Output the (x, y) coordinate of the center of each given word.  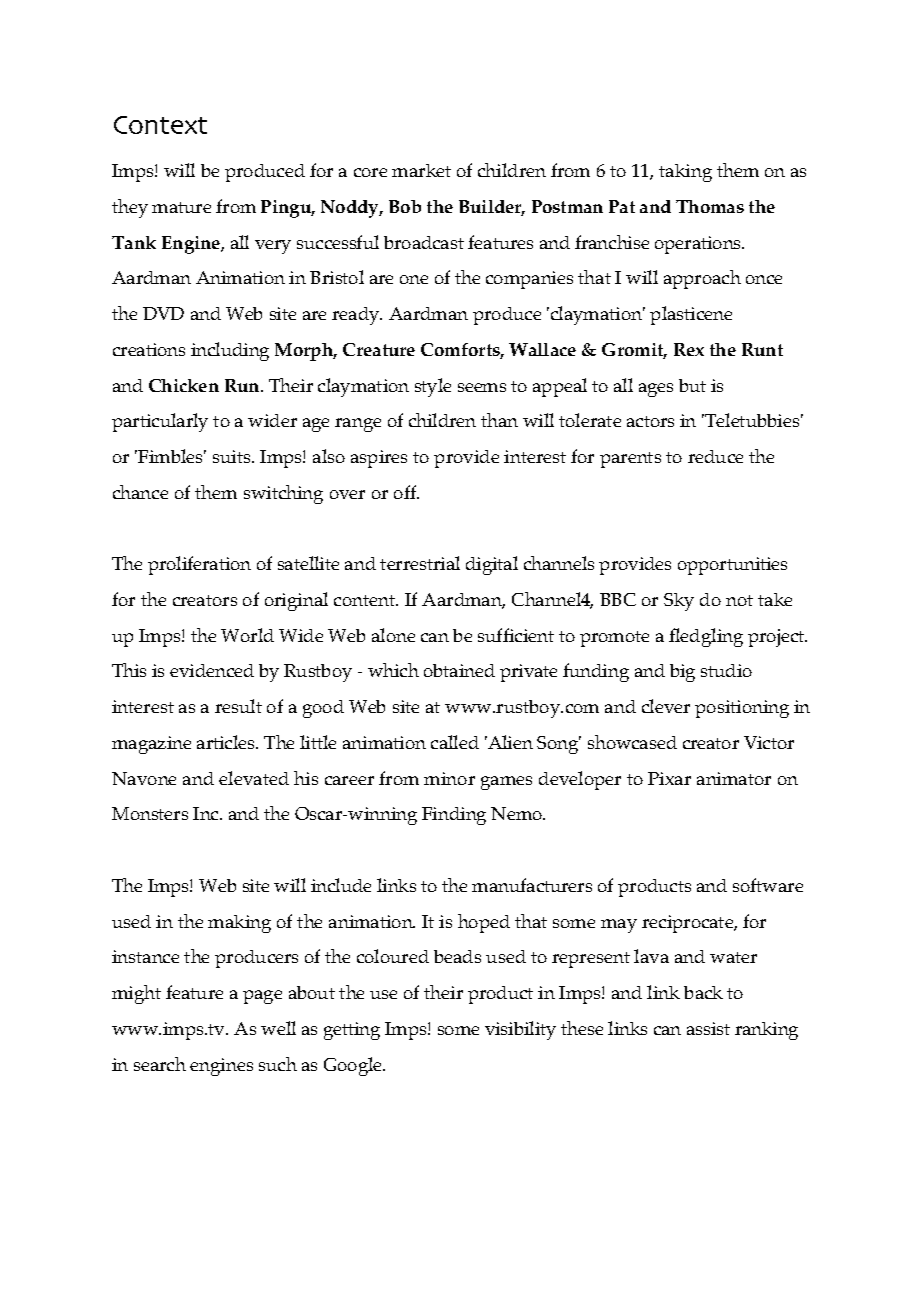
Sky (679, 602)
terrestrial (420, 563)
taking (685, 173)
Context (160, 125)
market (421, 170)
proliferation (199, 565)
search (160, 1064)
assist (708, 1028)
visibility (520, 1030)
